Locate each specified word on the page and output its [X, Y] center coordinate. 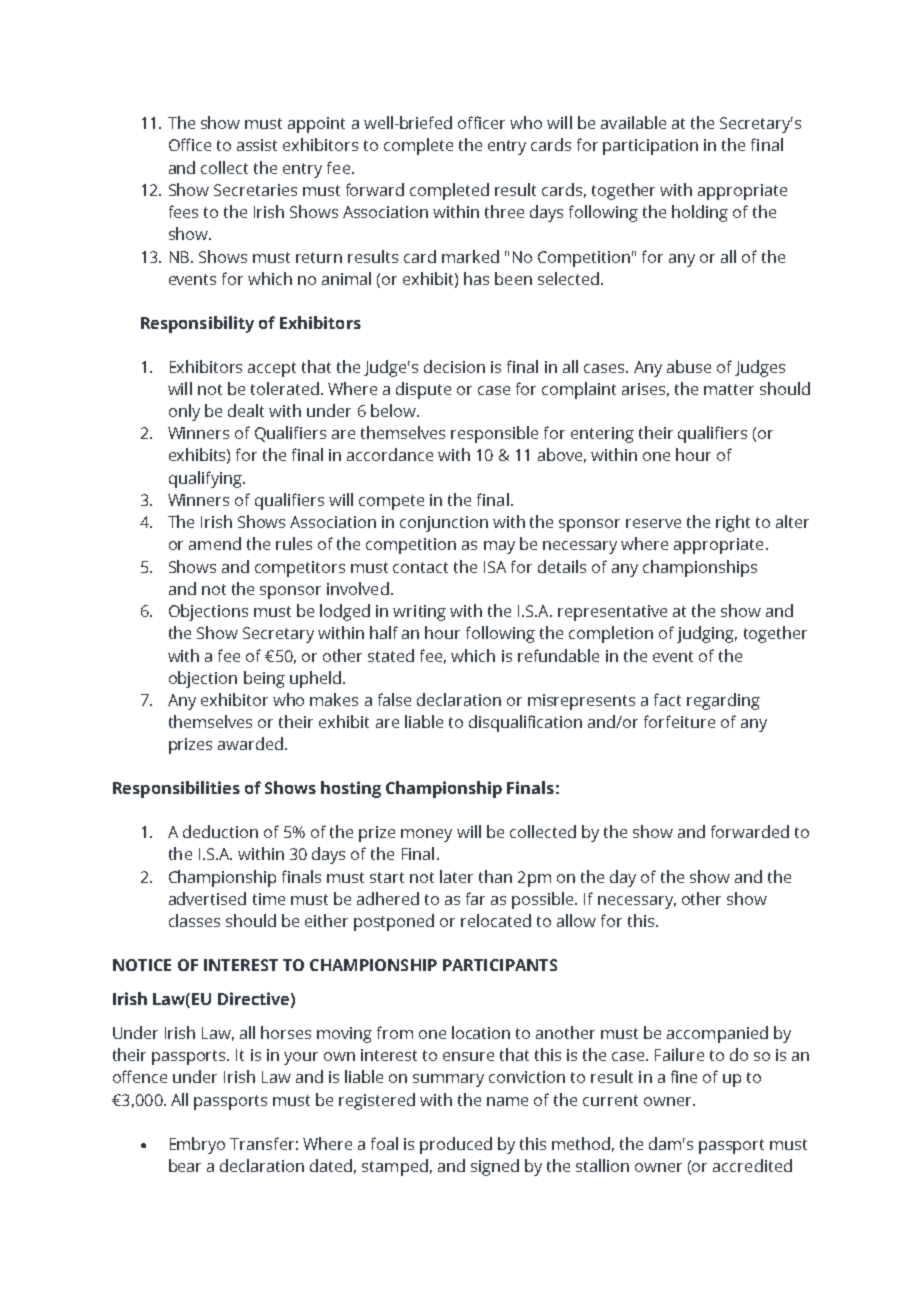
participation [650, 147]
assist [257, 145]
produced [456, 1145]
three [504, 211]
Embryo [197, 1145]
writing [419, 613]
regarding [723, 701]
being [264, 679]
